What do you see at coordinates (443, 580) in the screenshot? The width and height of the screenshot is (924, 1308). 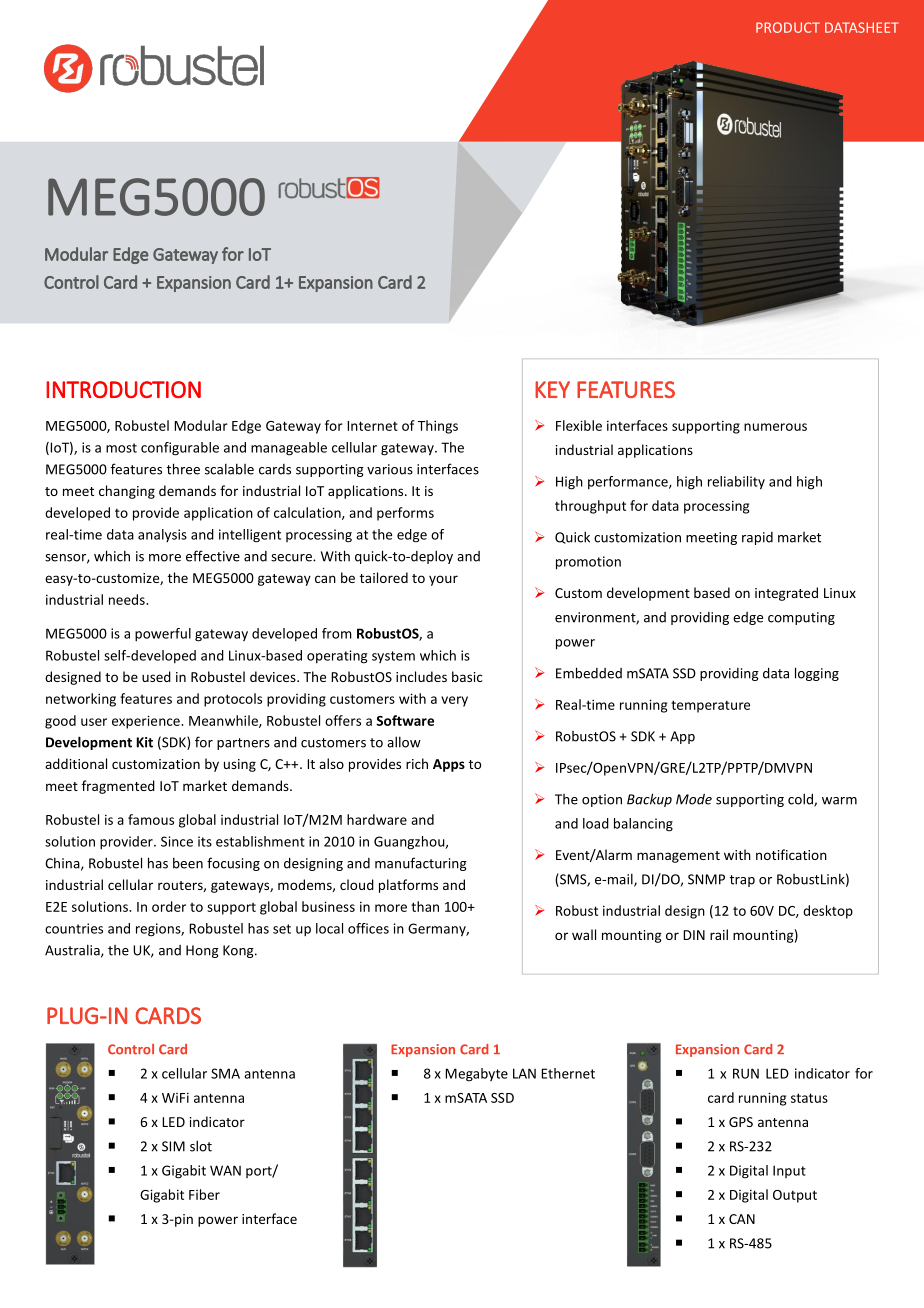 I see `your` at bounding box center [443, 580].
